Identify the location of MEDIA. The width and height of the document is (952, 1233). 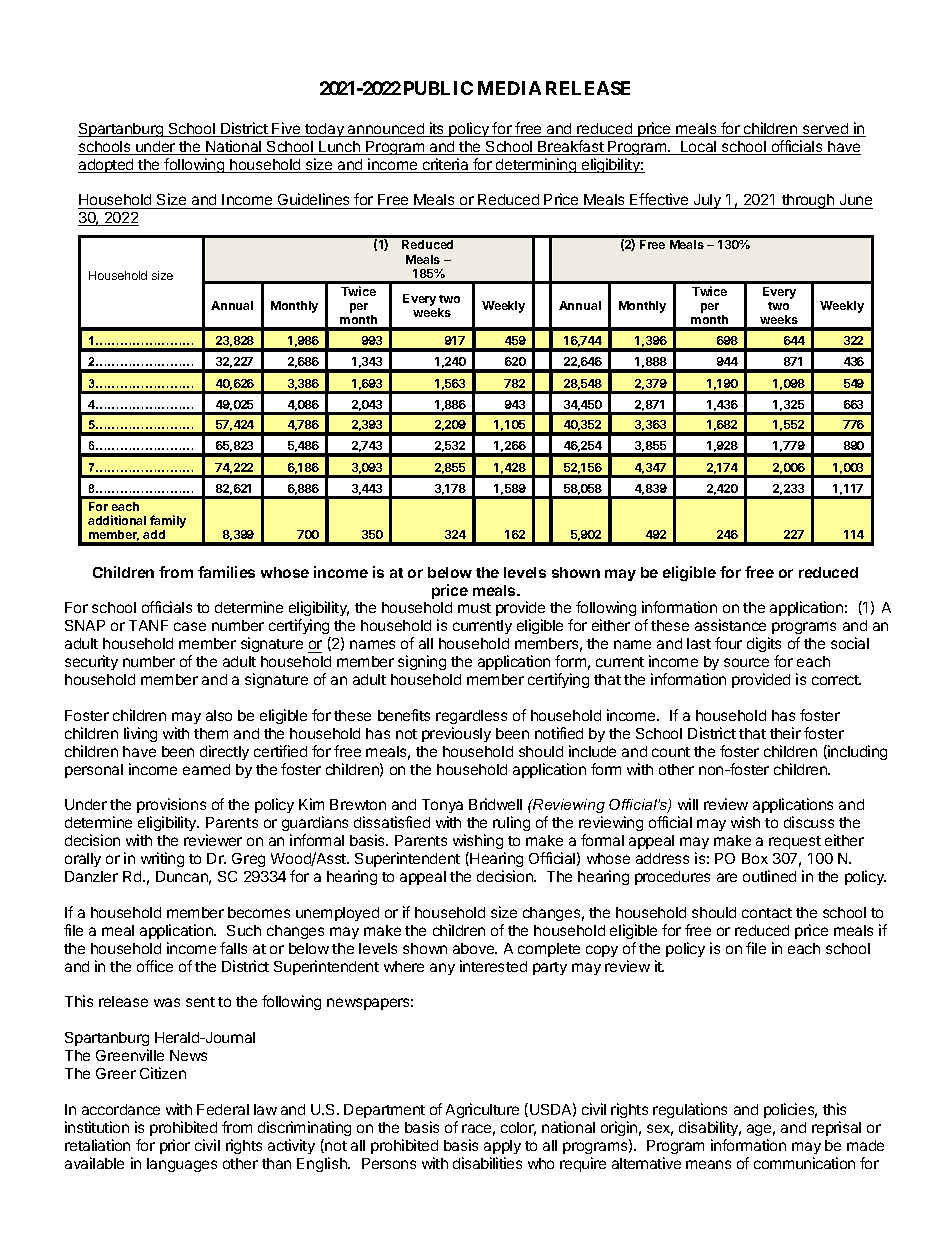
(509, 88).
